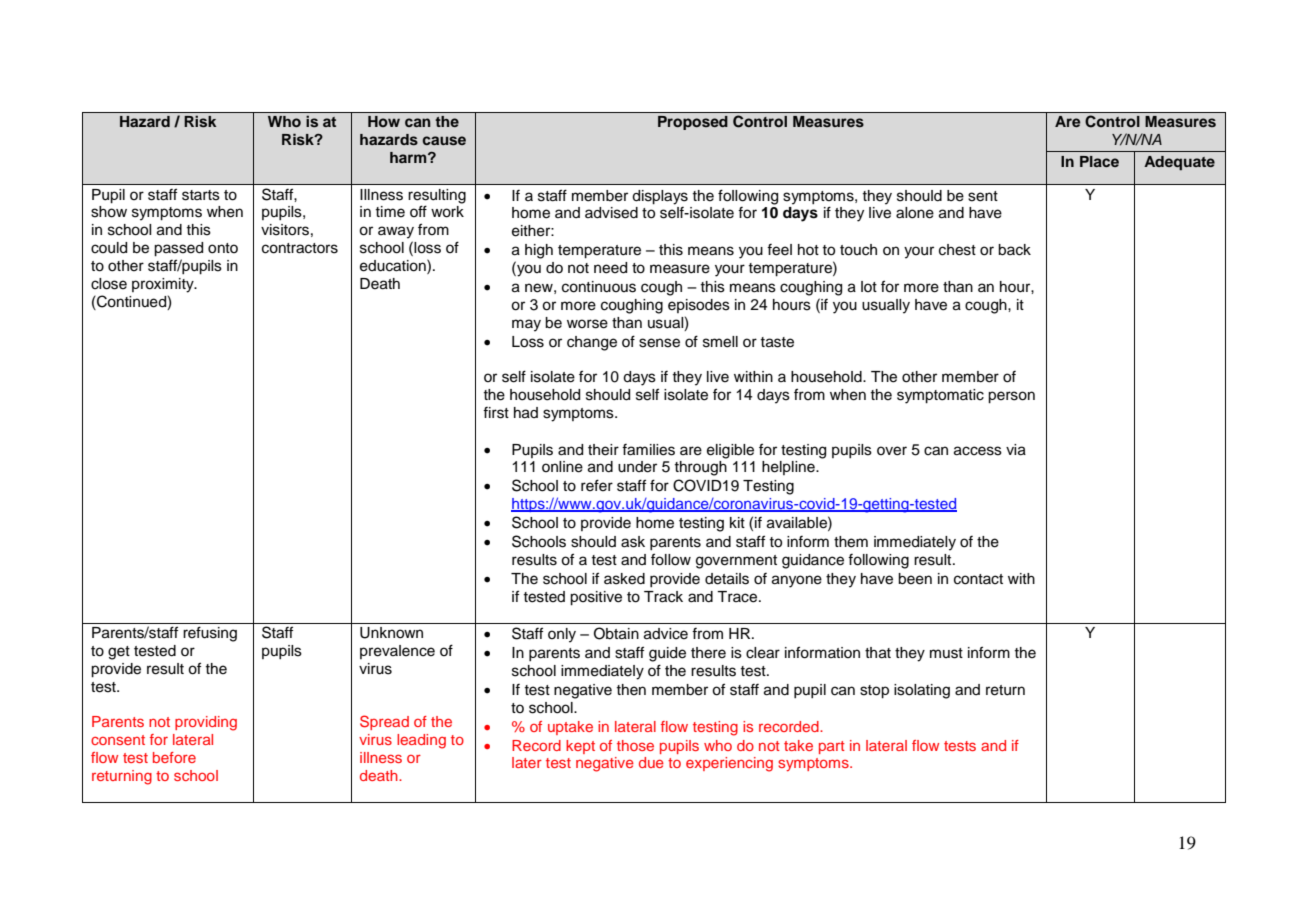 This screenshot has height=924, width=1308. What do you see at coordinates (496, 413) in the screenshot?
I see `first` at bounding box center [496, 413].
